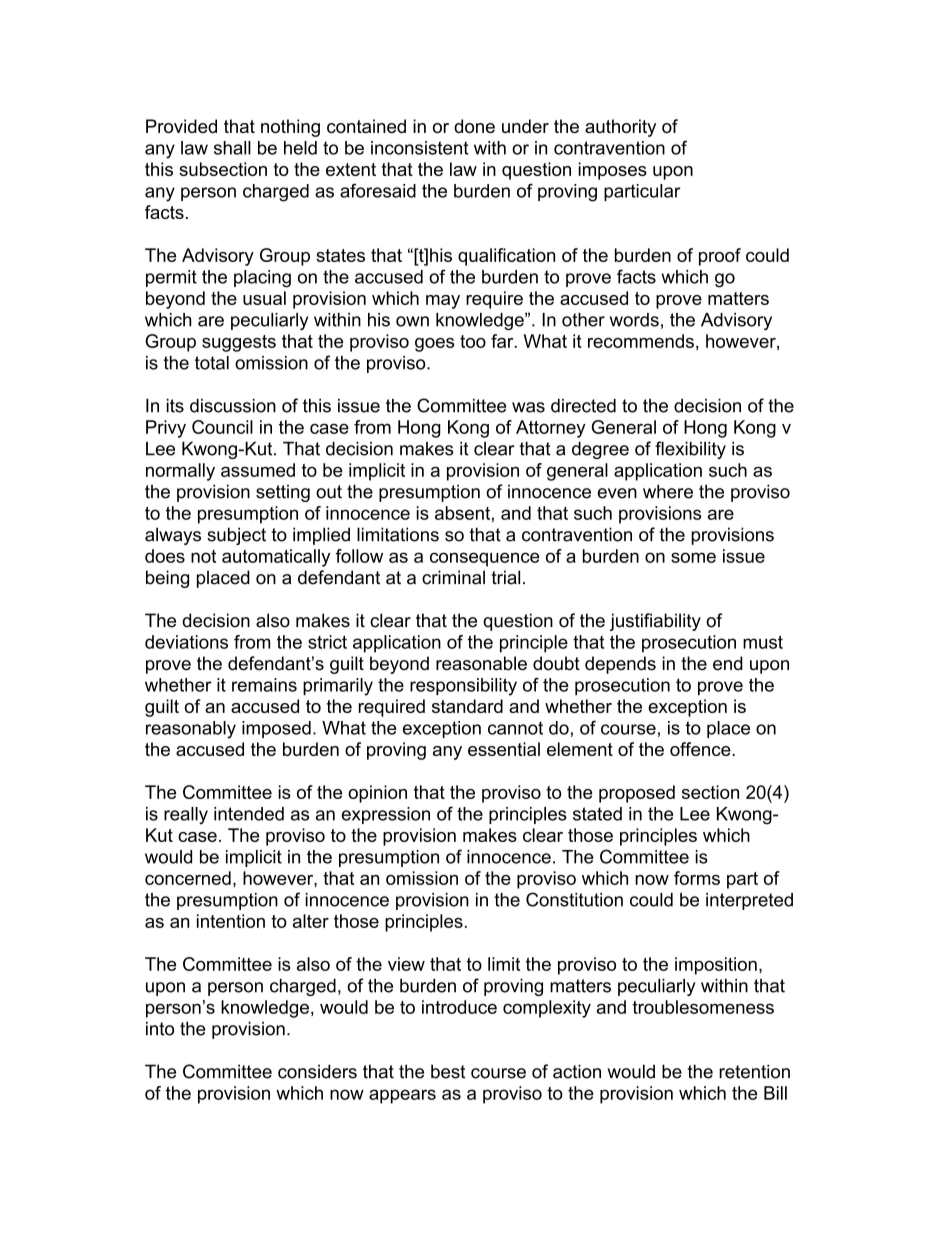  What do you see at coordinates (317, 1071) in the screenshot?
I see `considers` at bounding box center [317, 1071].
